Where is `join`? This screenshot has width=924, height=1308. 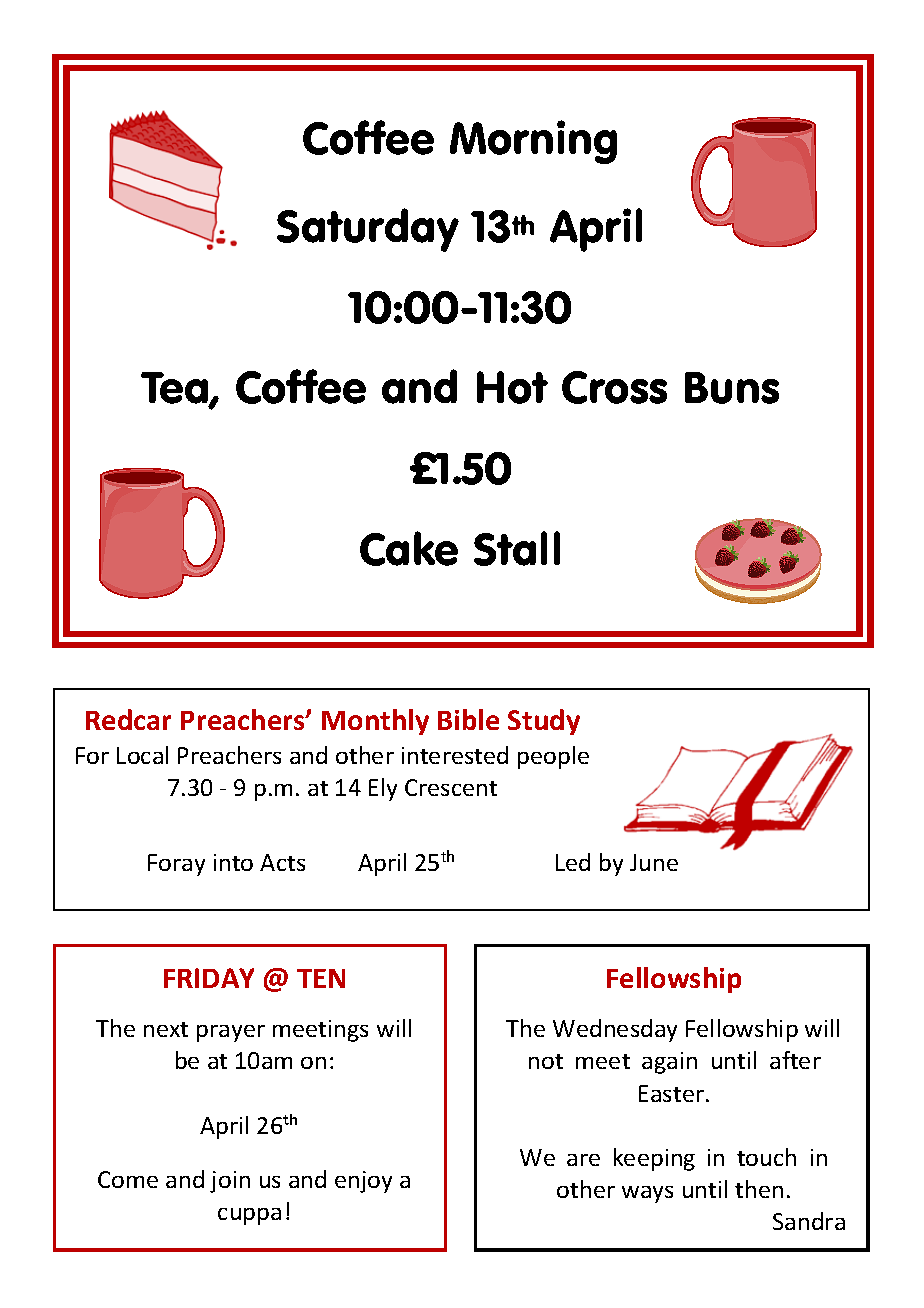 join is located at coordinates (230, 1182).
